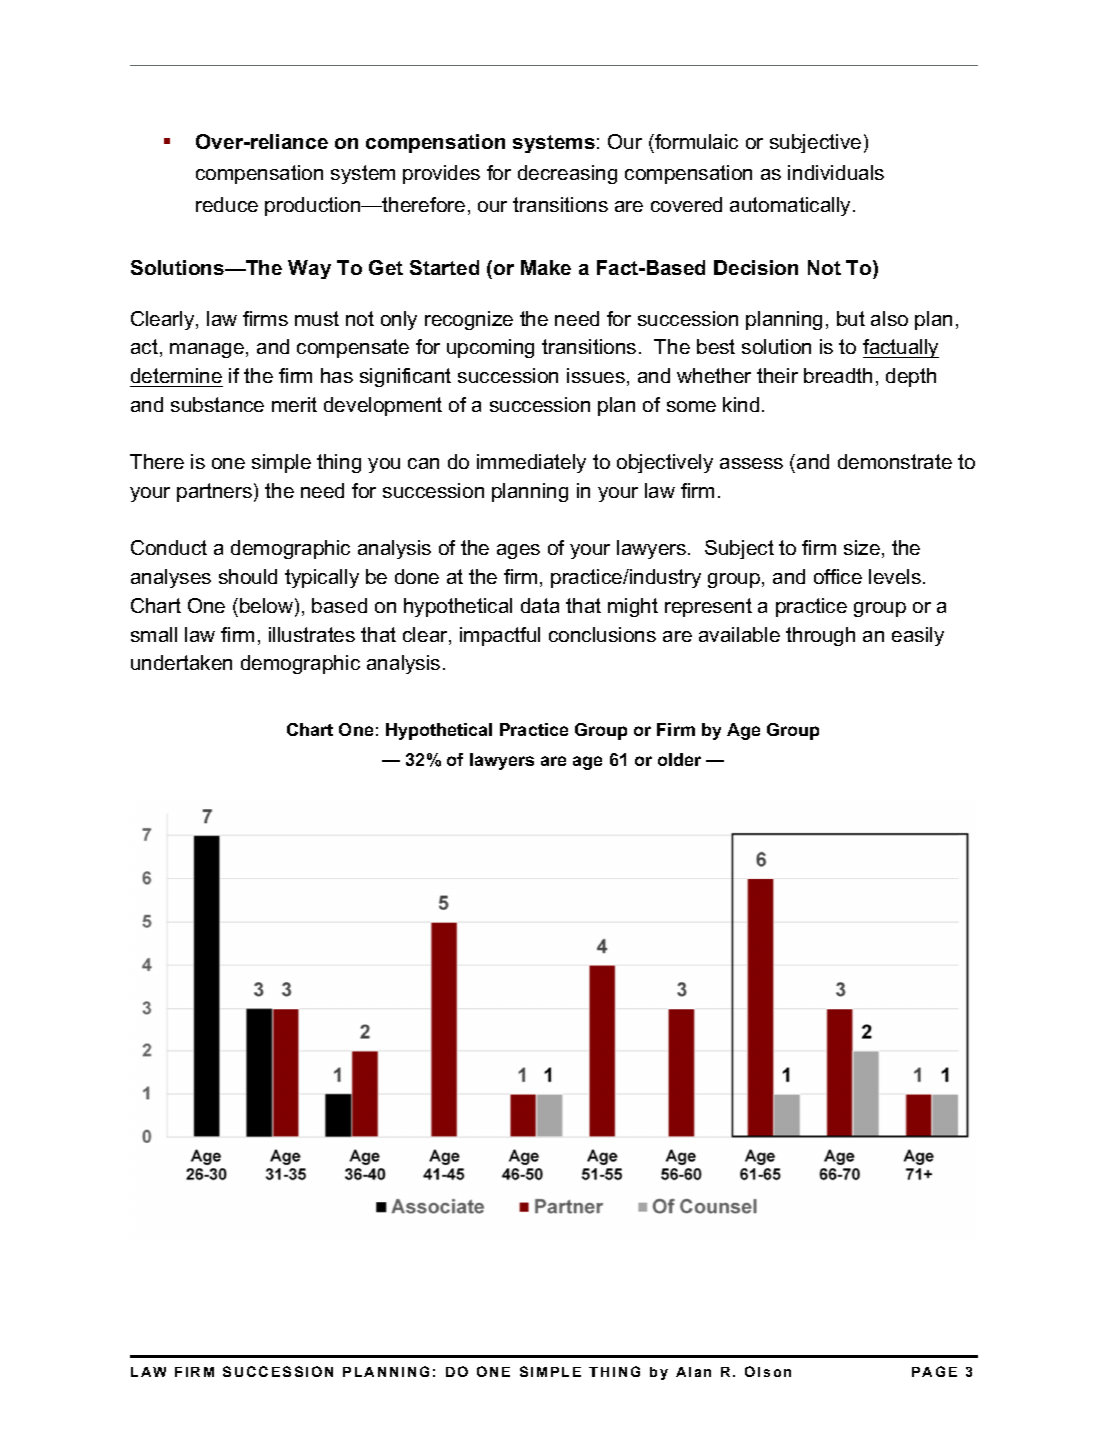 The image size is (1108, 1433). Describe the element at coordinates (820, 636) in the page. I see `through` at that location.
